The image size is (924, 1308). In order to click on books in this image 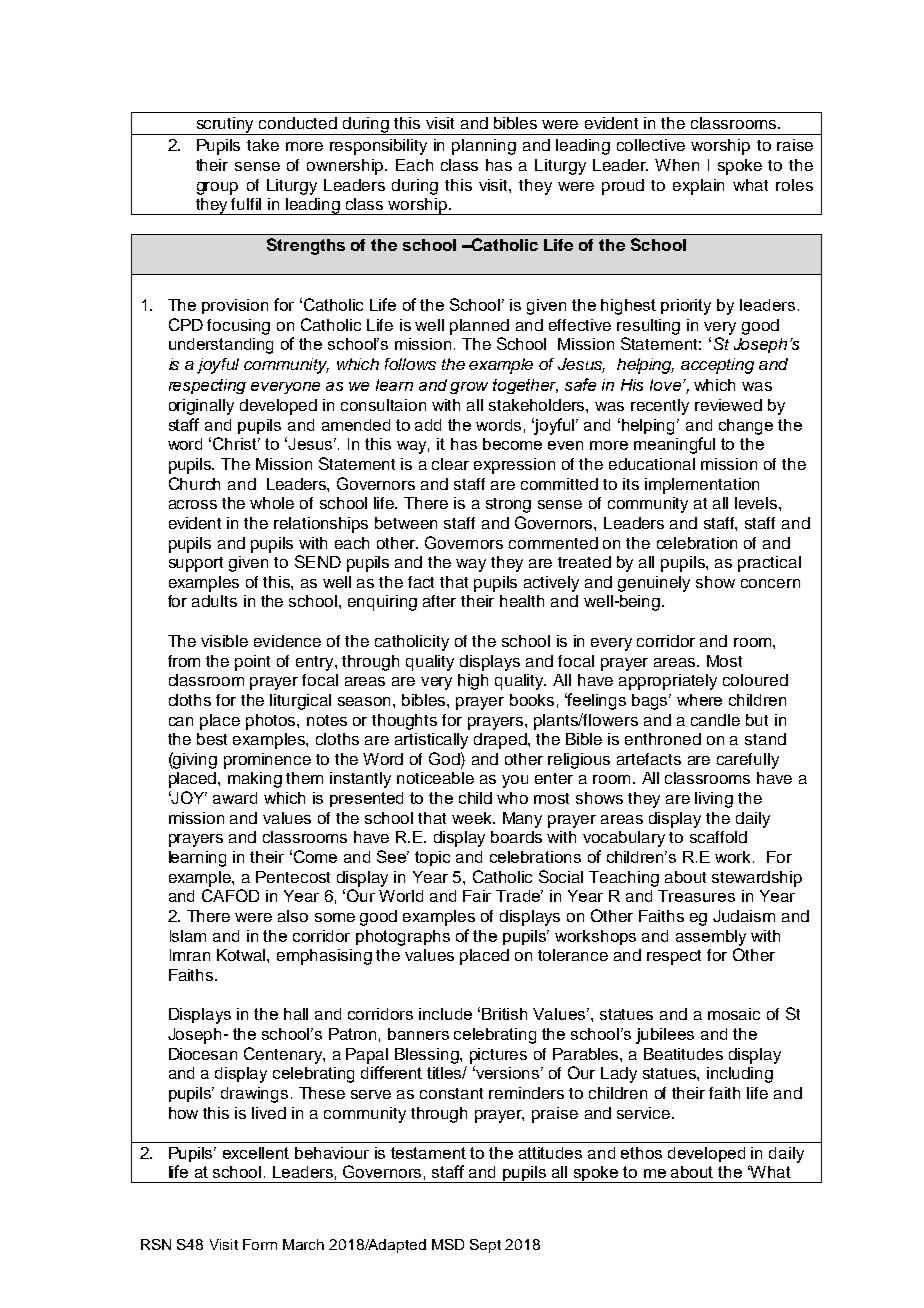, I will do `click(532, 700)`.
